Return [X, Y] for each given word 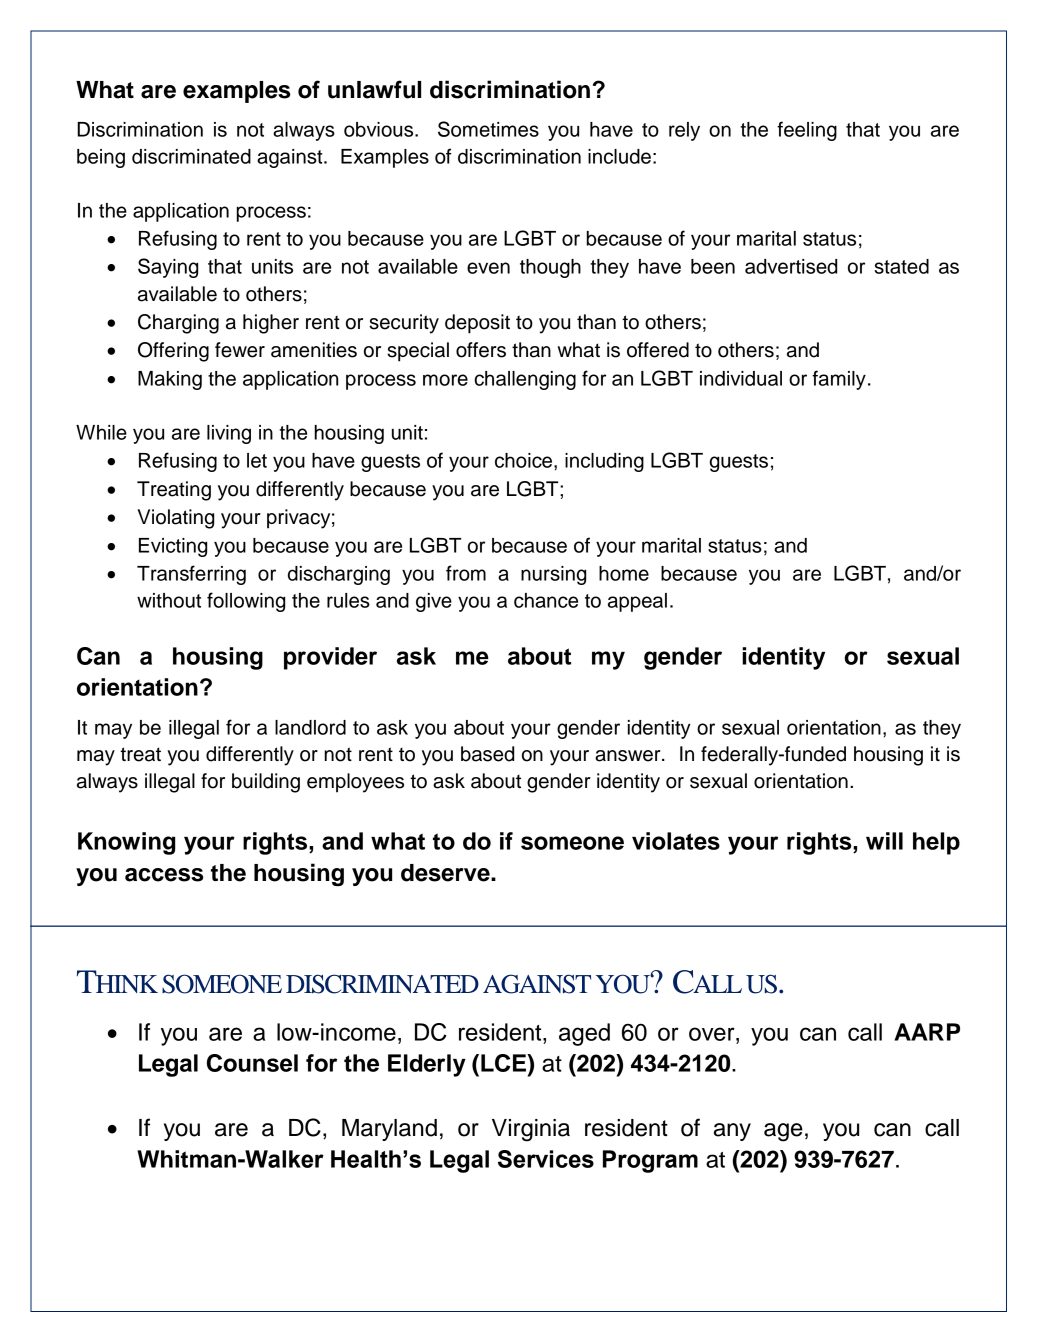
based [487, 754]
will [884, 841]
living [229, 434]
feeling [807, 131]
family [839, 380]
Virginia [531, 1130]
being [101, 158]
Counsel [252, 1063]
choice [525, 460]
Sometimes [488, 129]
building [266, 783]
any [732, 1132]
